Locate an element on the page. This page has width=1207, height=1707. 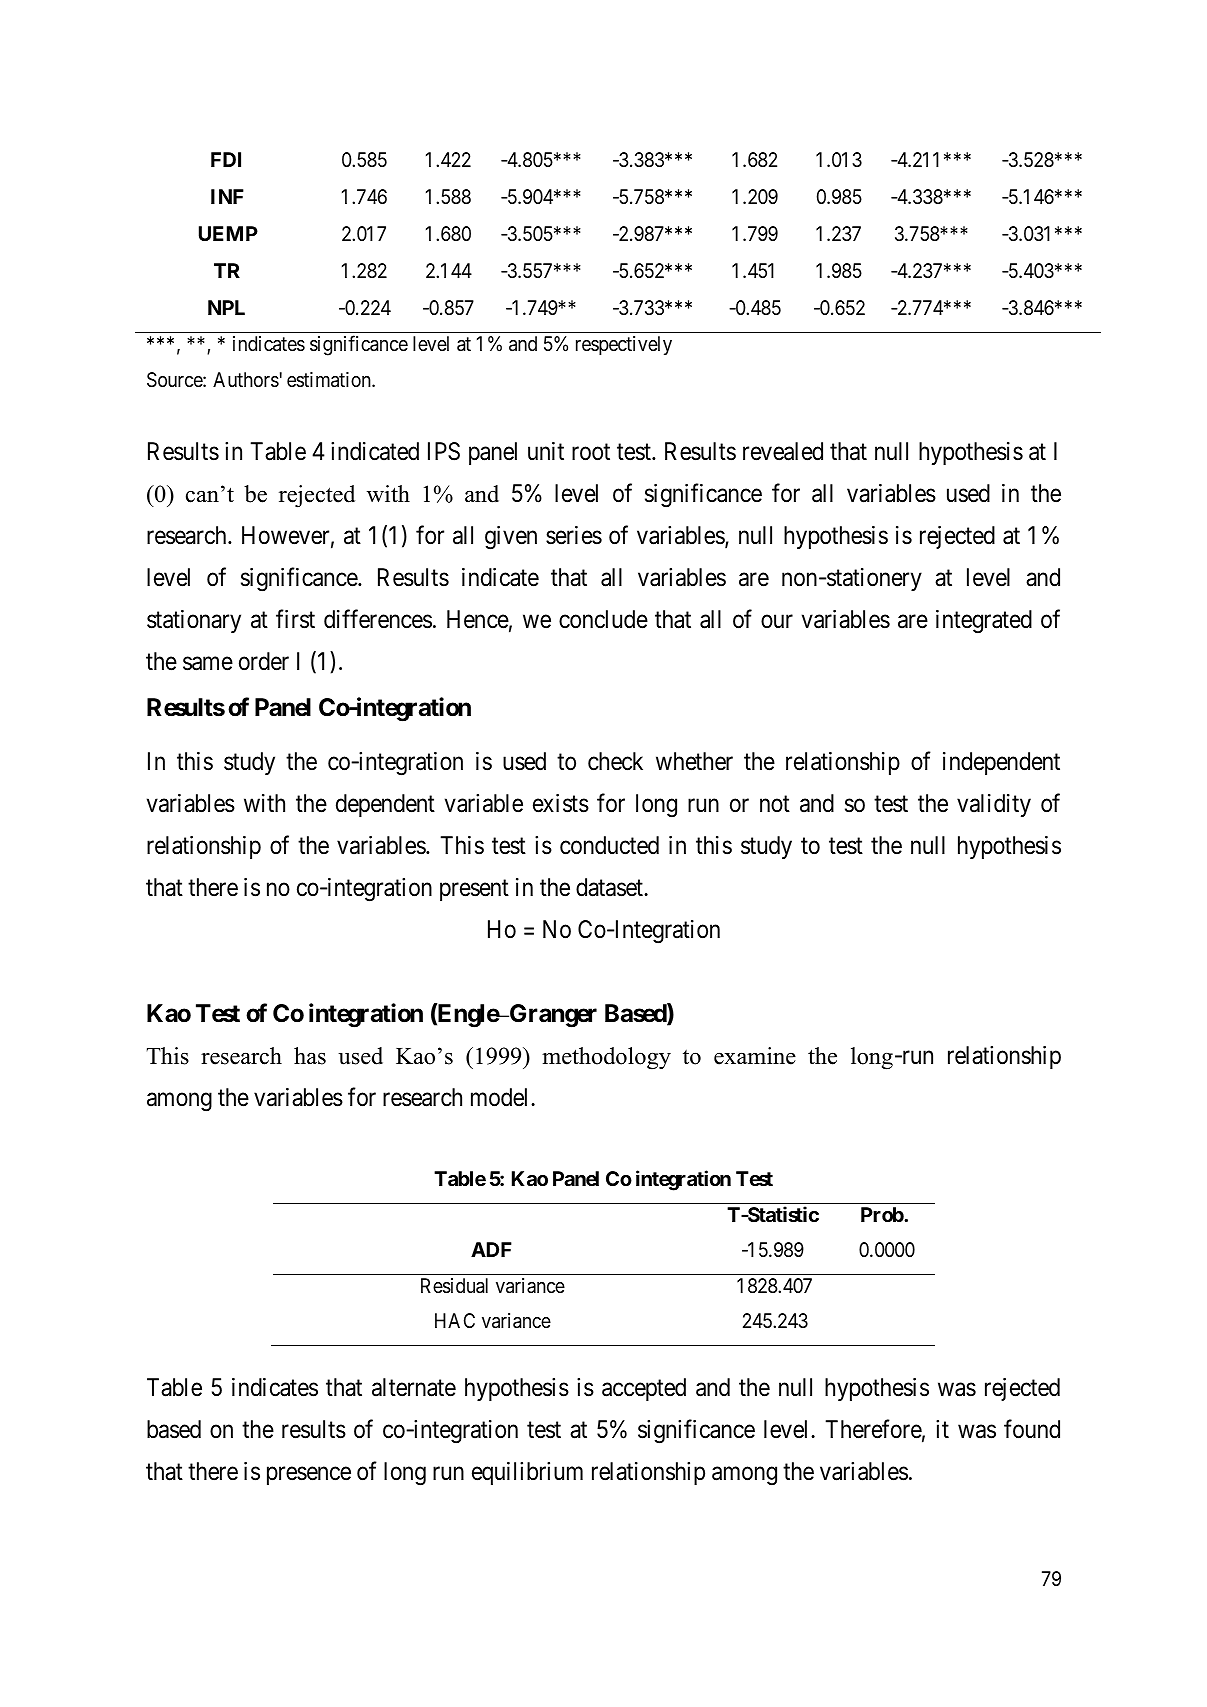
examine is located at coordinates (755, 1056).
